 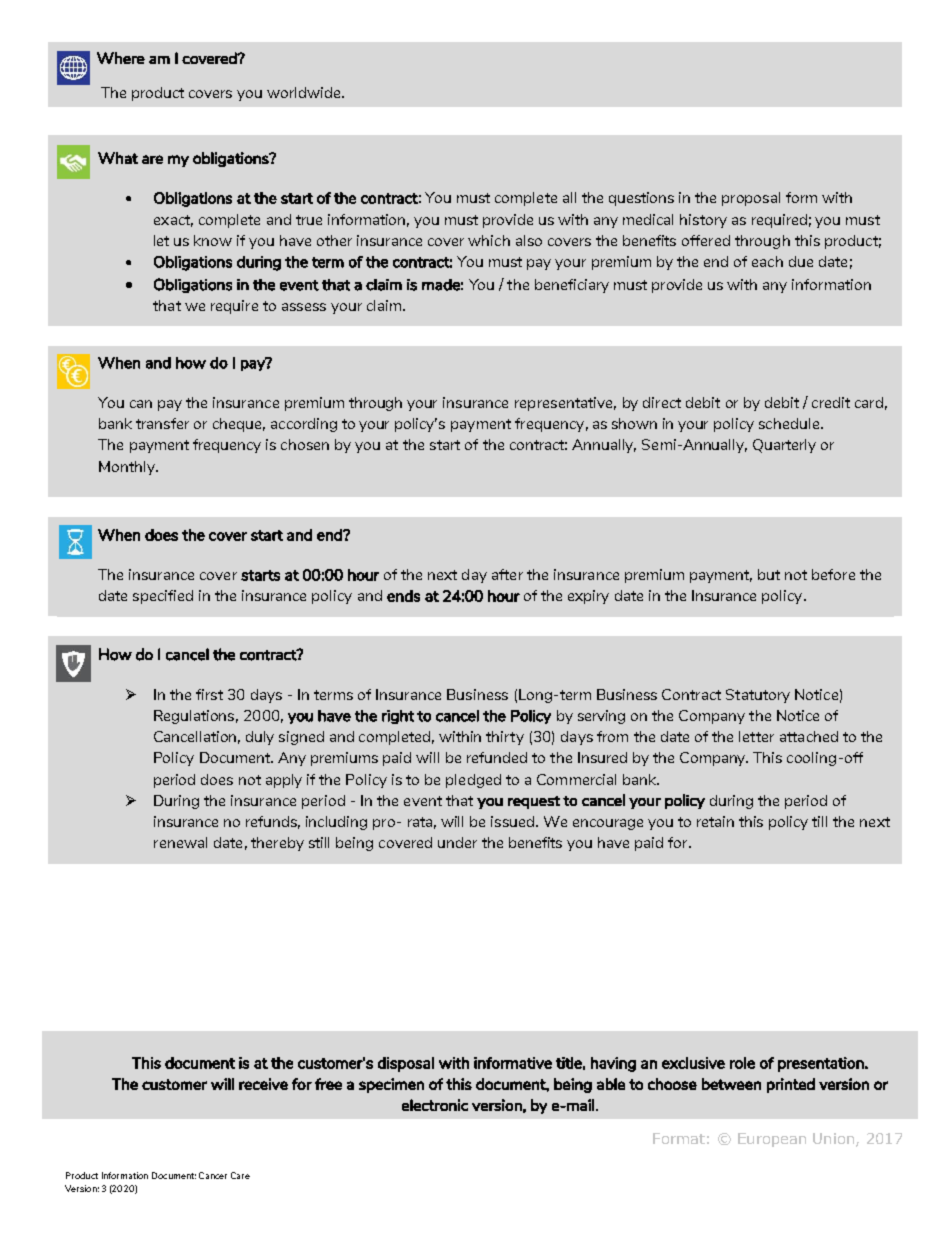 What do you see at coordinates (772, 1140) in the screenshot?
I see `European` at bounding box center [772, 1140].
